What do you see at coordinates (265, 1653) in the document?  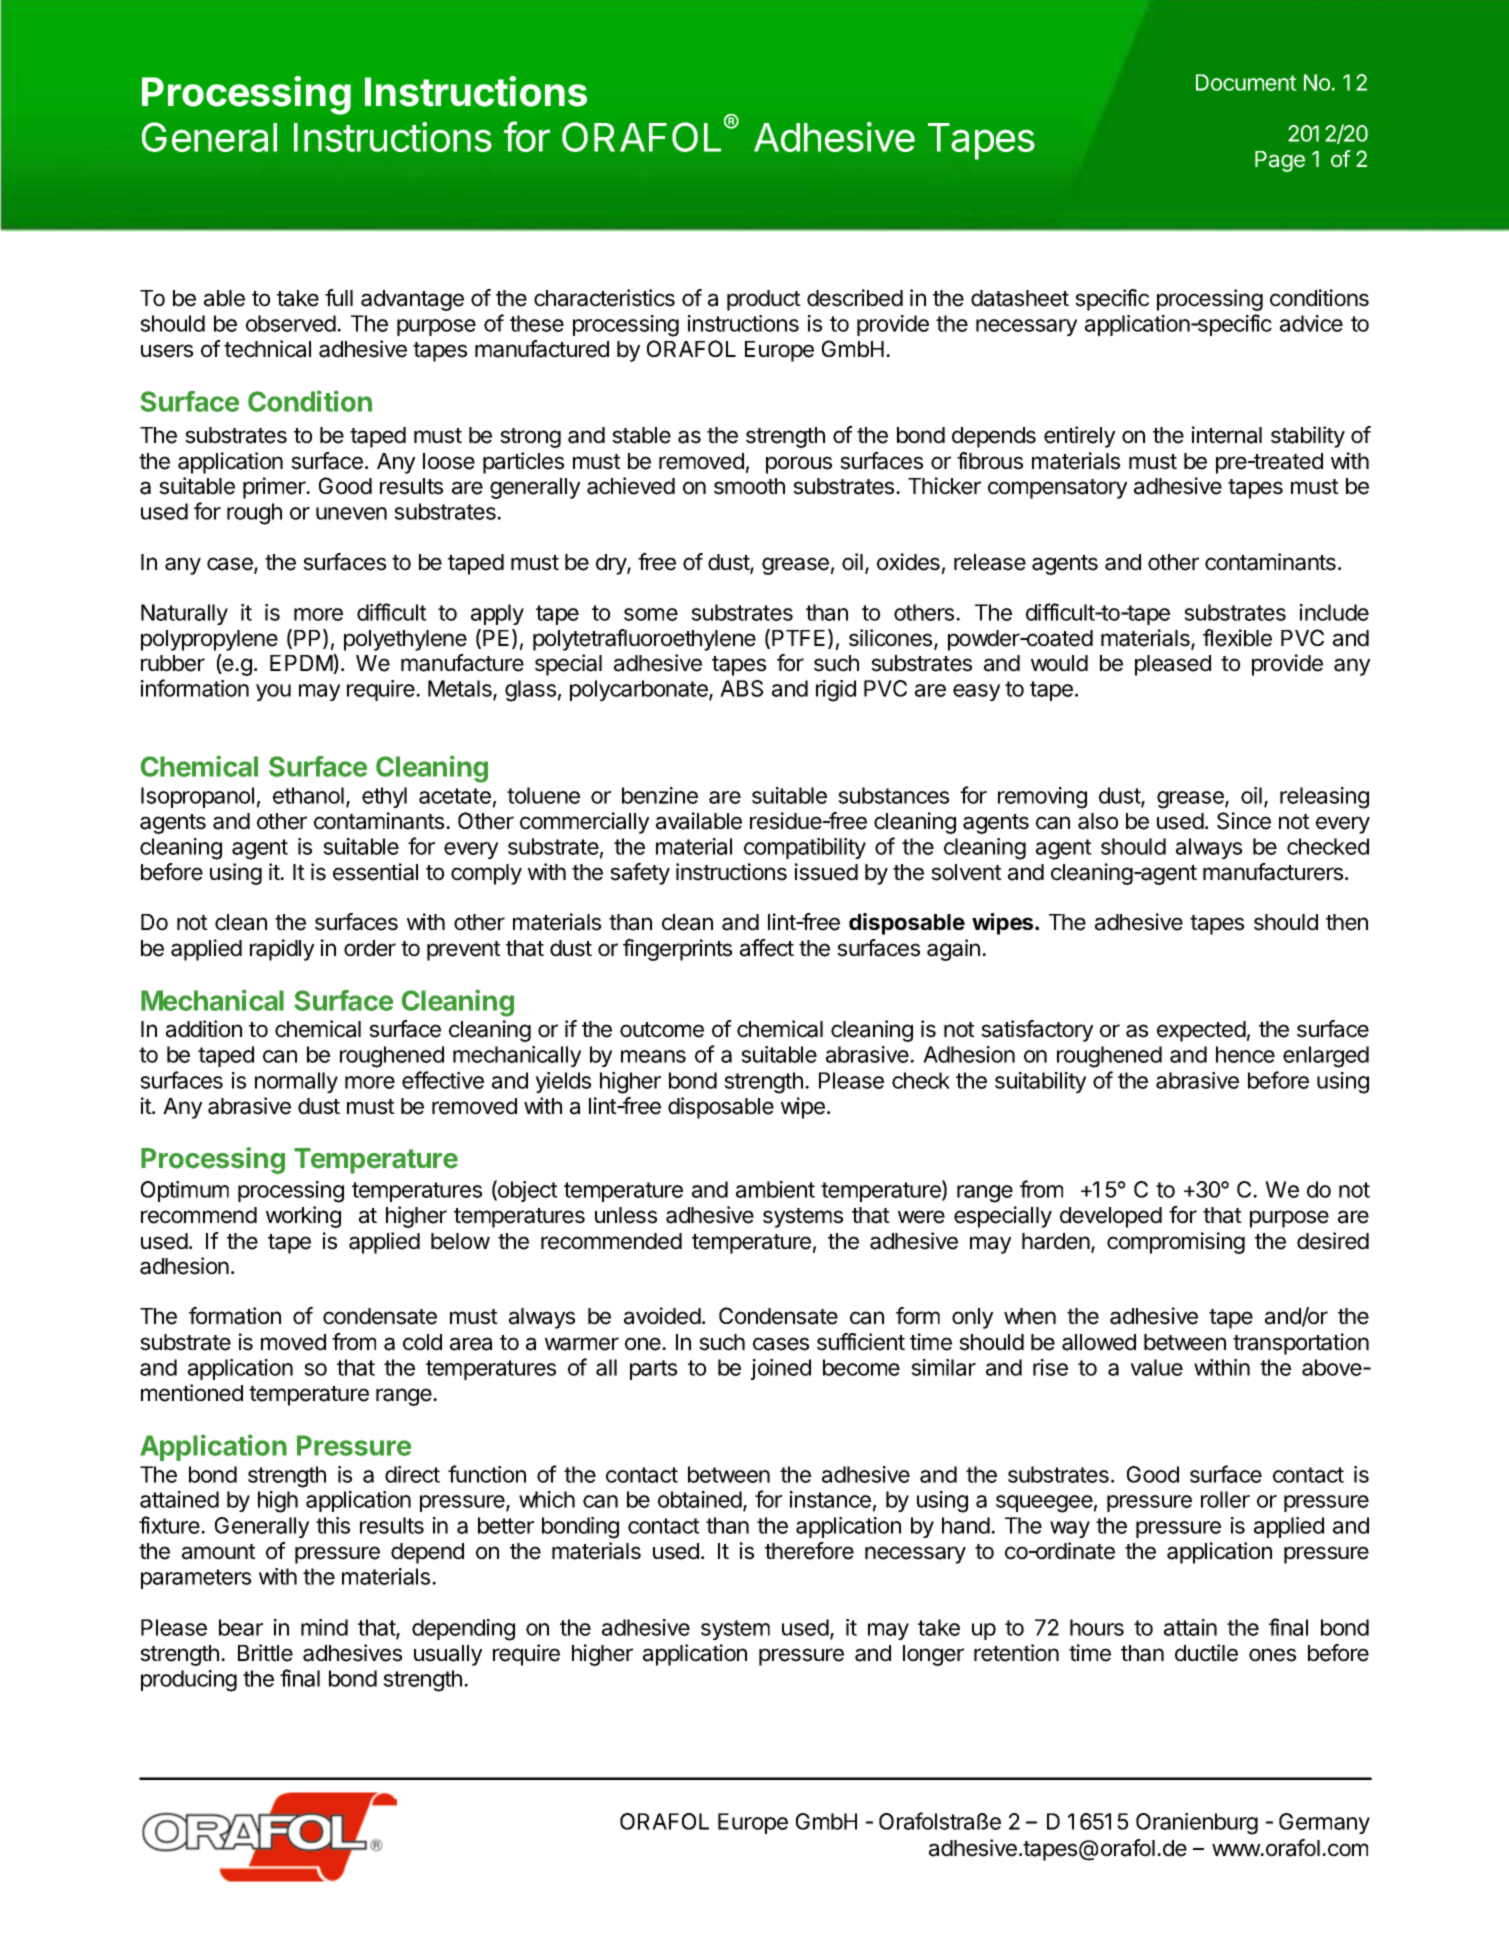 I see `Brittle` at bounding box center [265, 1653].
